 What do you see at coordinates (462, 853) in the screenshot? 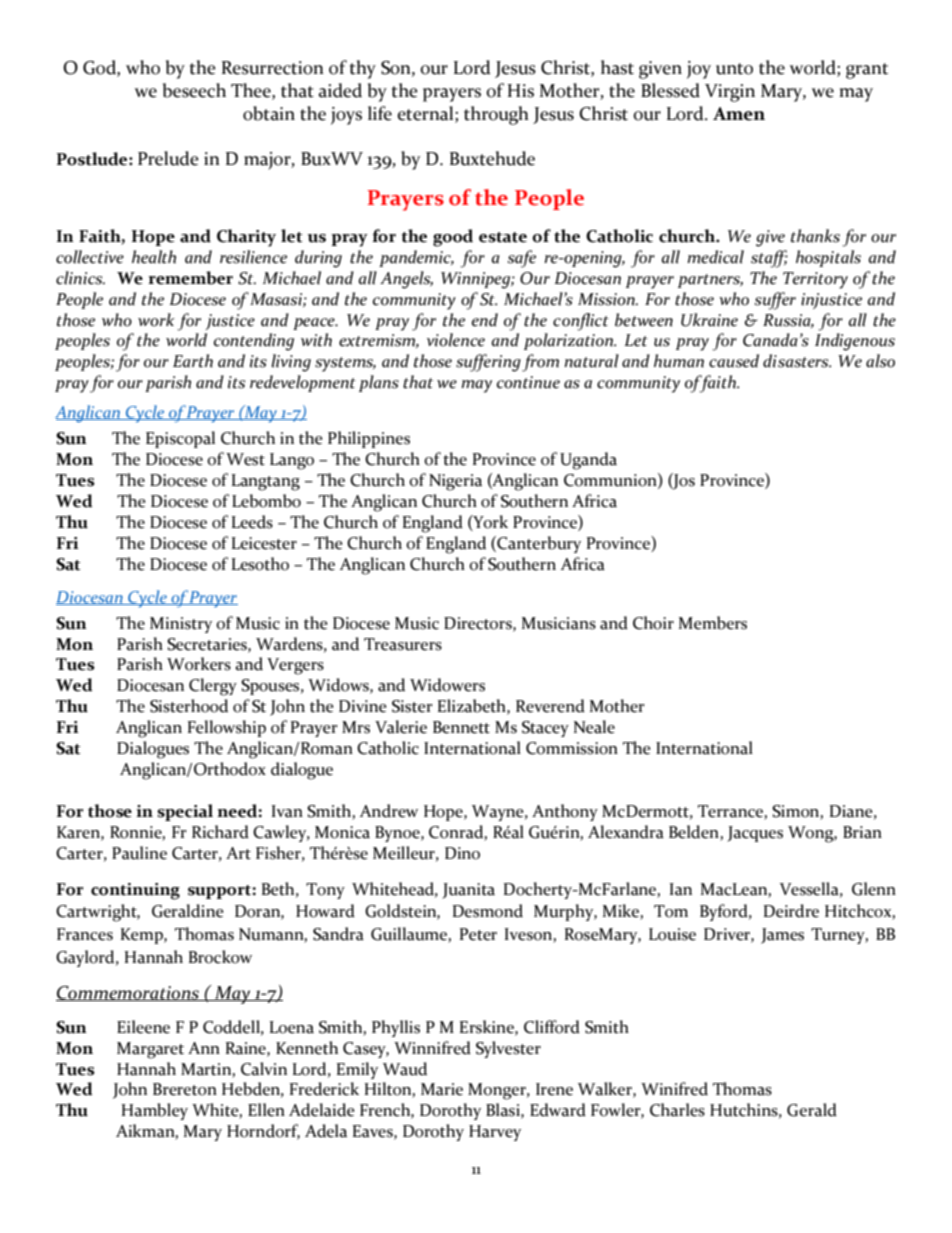
I see `Dino` at bounding box center [462, 853].
